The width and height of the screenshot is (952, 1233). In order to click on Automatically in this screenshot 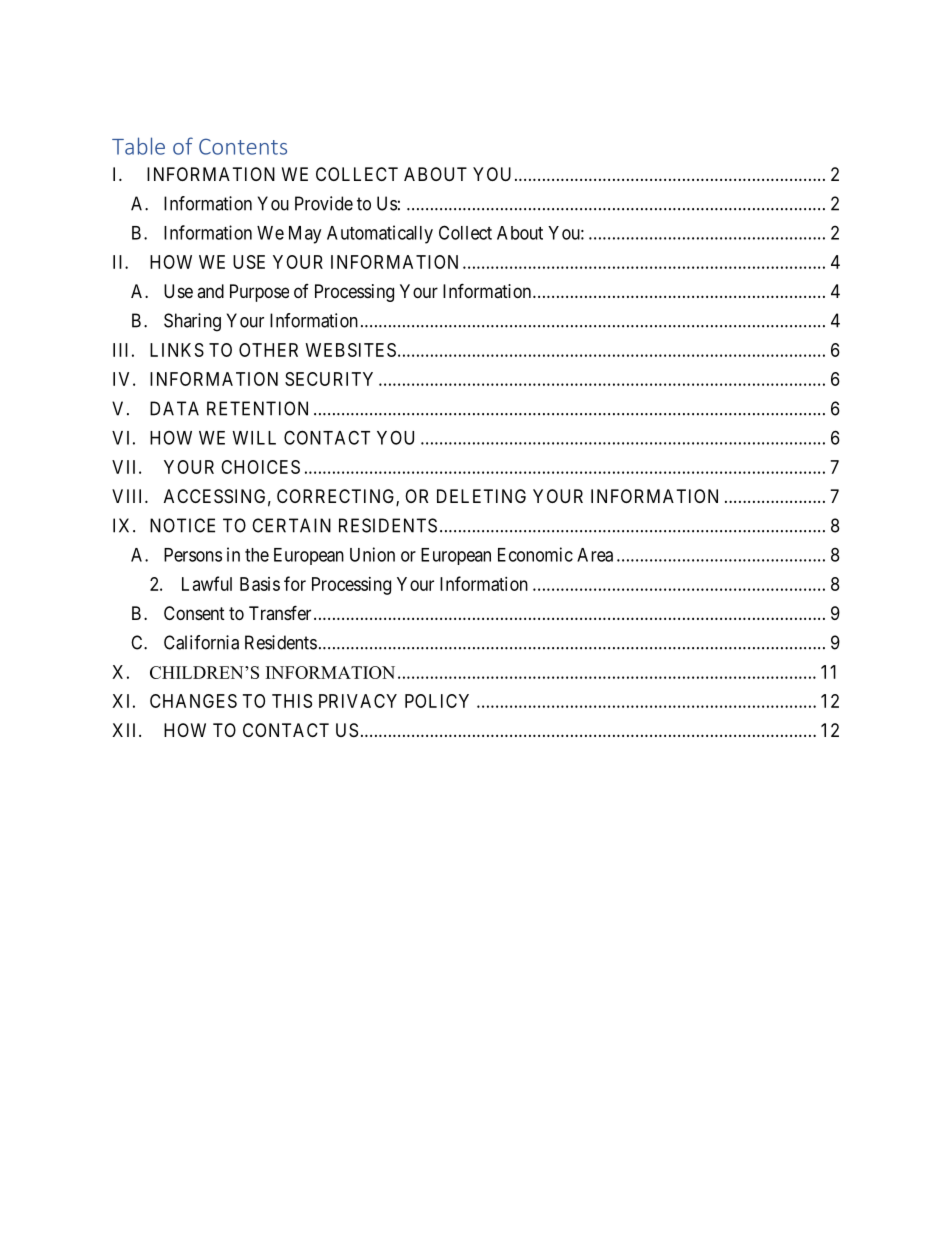, I will do `click(380, 234)`.
